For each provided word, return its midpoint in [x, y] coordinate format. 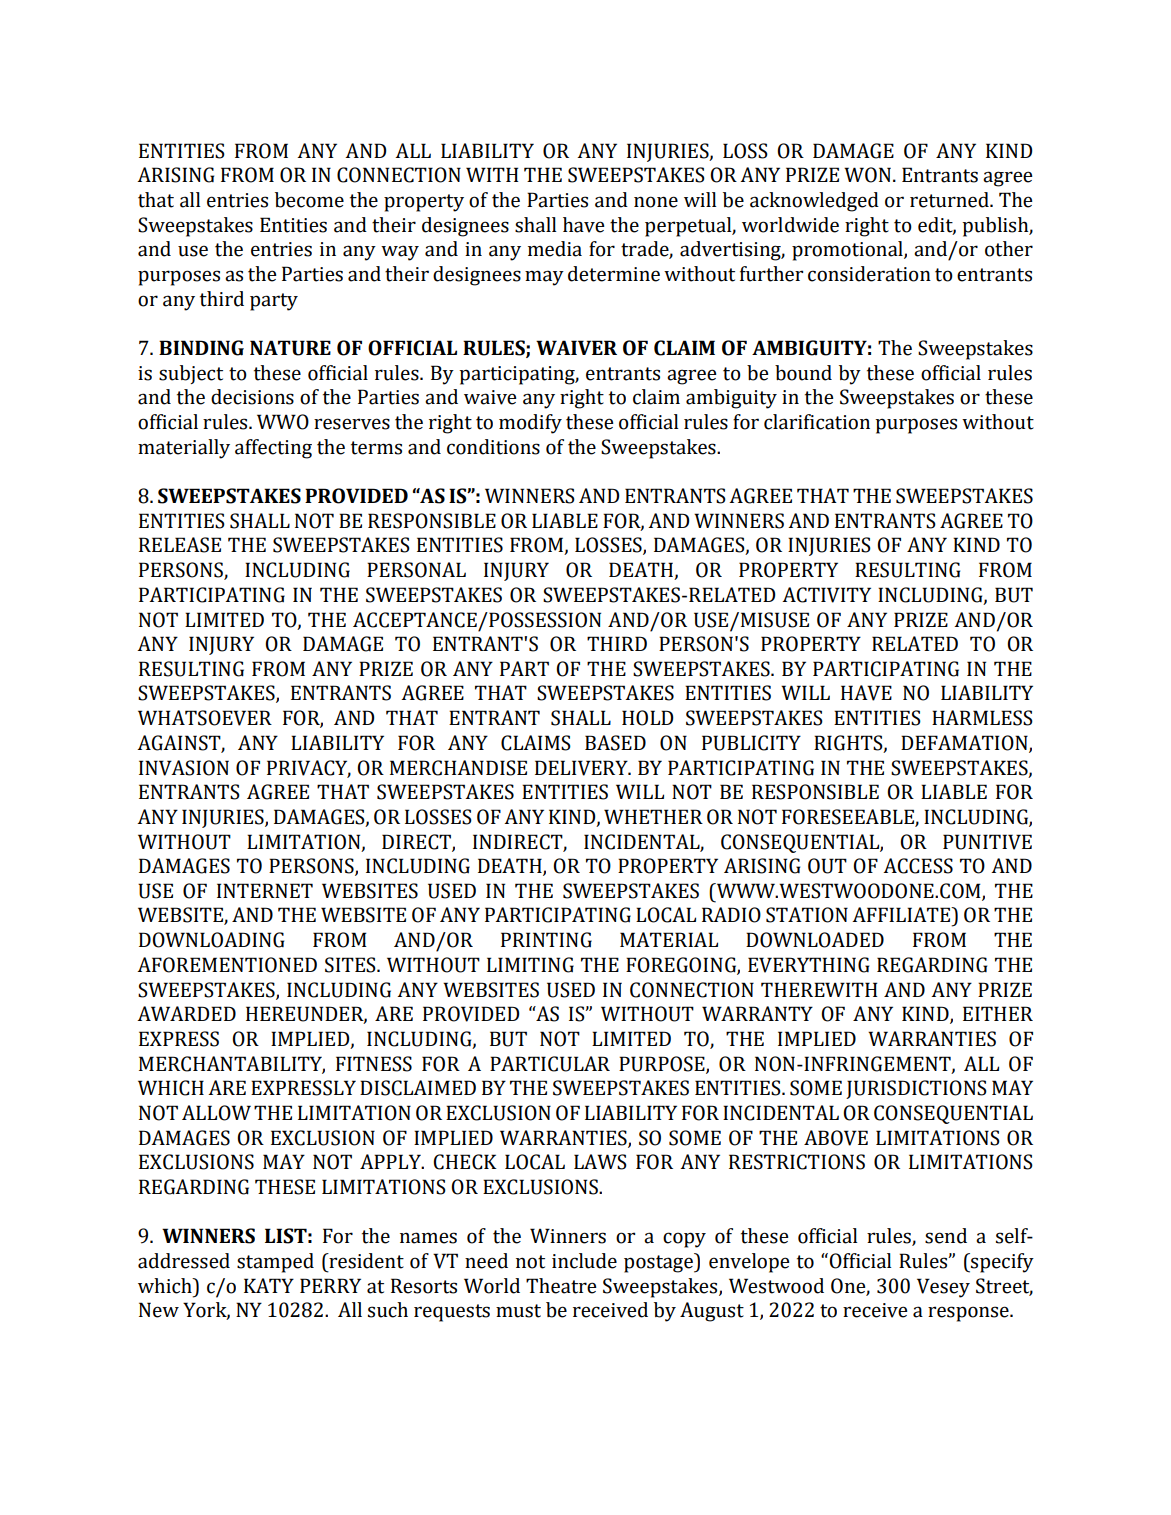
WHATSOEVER [205, 718]
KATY [269, 1285]
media [555, 249]
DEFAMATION [965, 743]
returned [950, 200]
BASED [615, 743]
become [309, 200]
